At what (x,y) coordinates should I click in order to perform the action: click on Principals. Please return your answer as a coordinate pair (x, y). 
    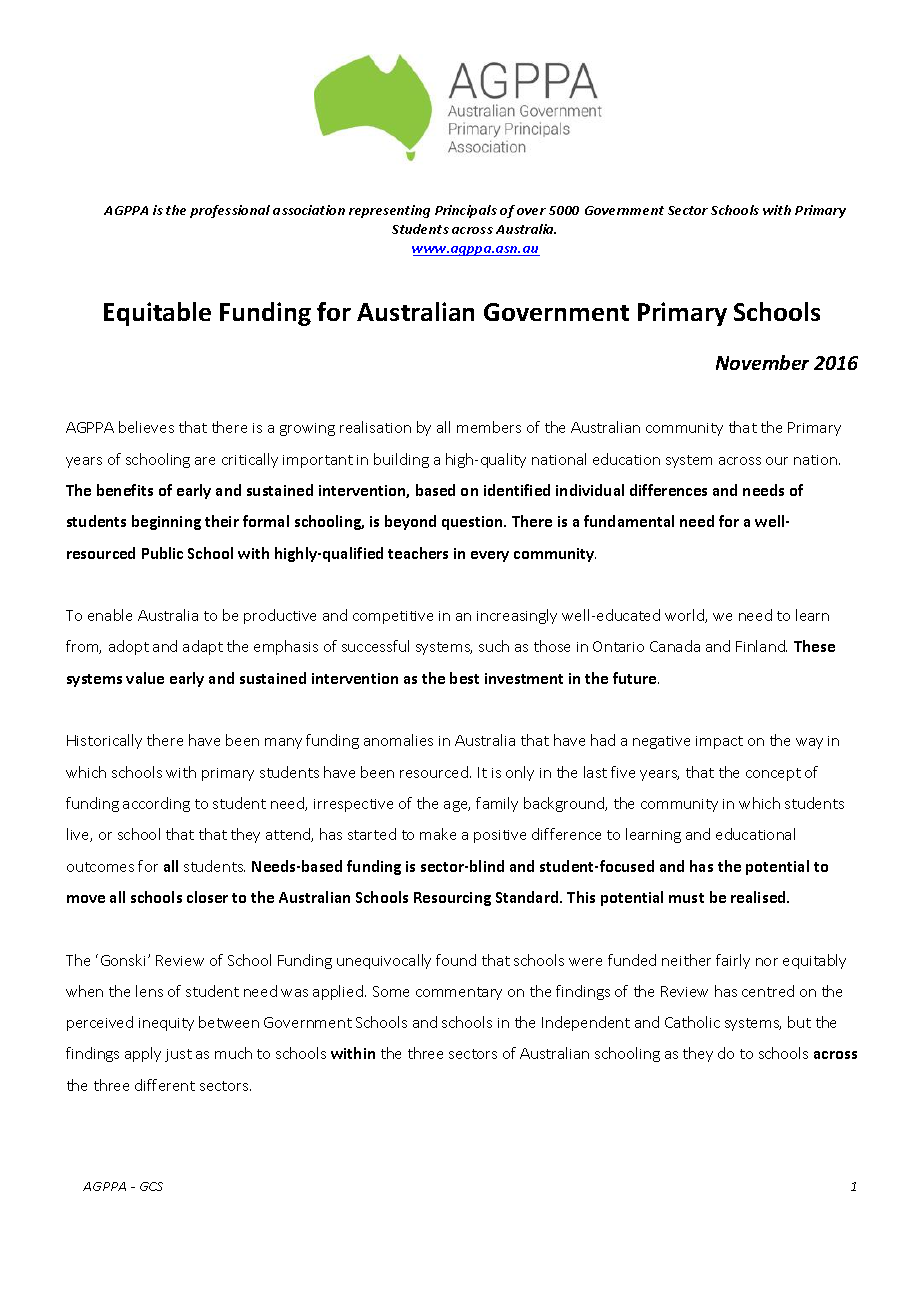
    Looking at the image, I should click on (466, 211).
